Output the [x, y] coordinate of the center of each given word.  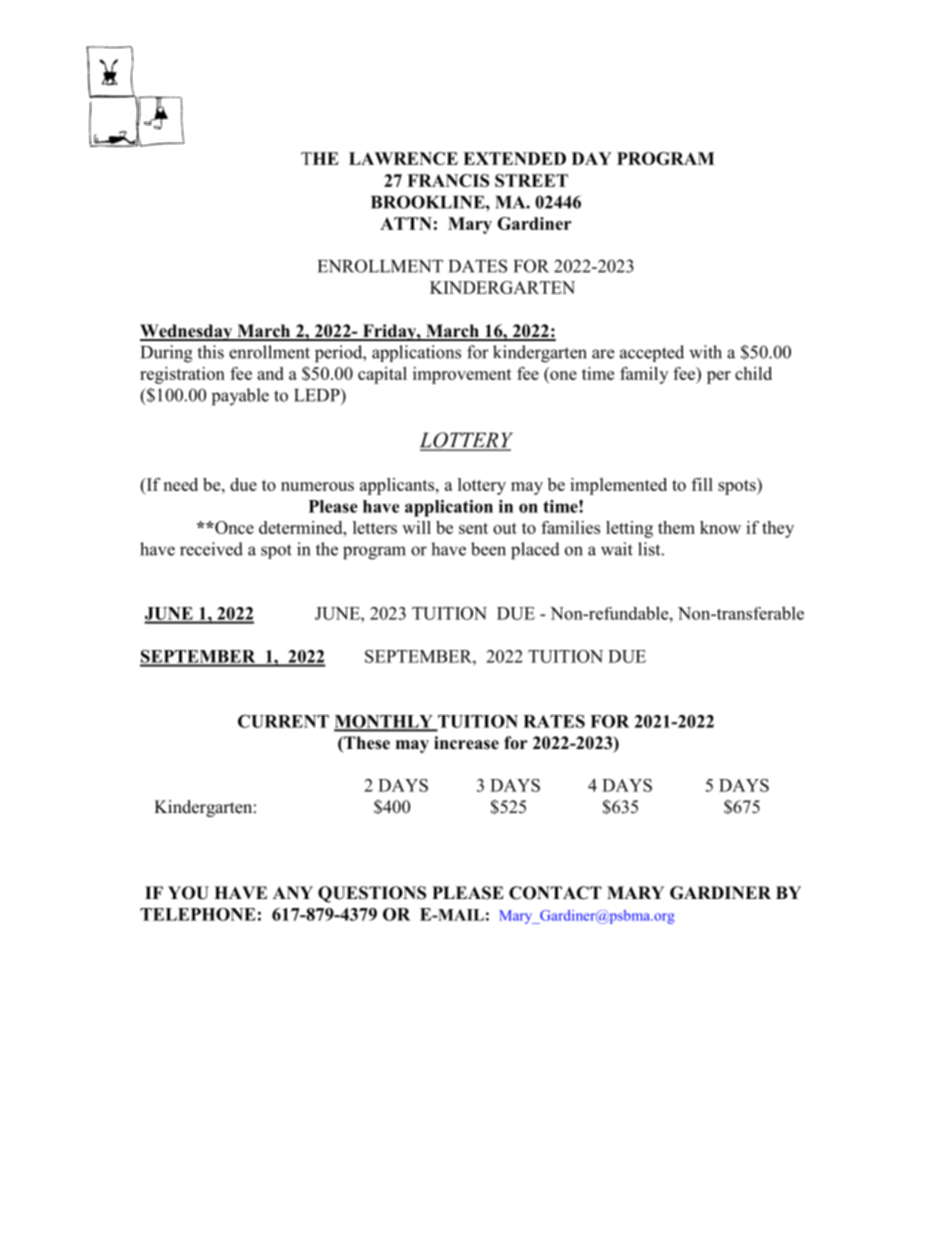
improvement [462, 375]
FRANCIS [448, 180]
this [210, 352]
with [705, 352]
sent [473, 528]
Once [233, 527]
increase [466, 743]
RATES [554, 721]
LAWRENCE [403, 158]
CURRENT [283, 721]
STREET [531, 180]
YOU [188, 893]
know [720, 527]
